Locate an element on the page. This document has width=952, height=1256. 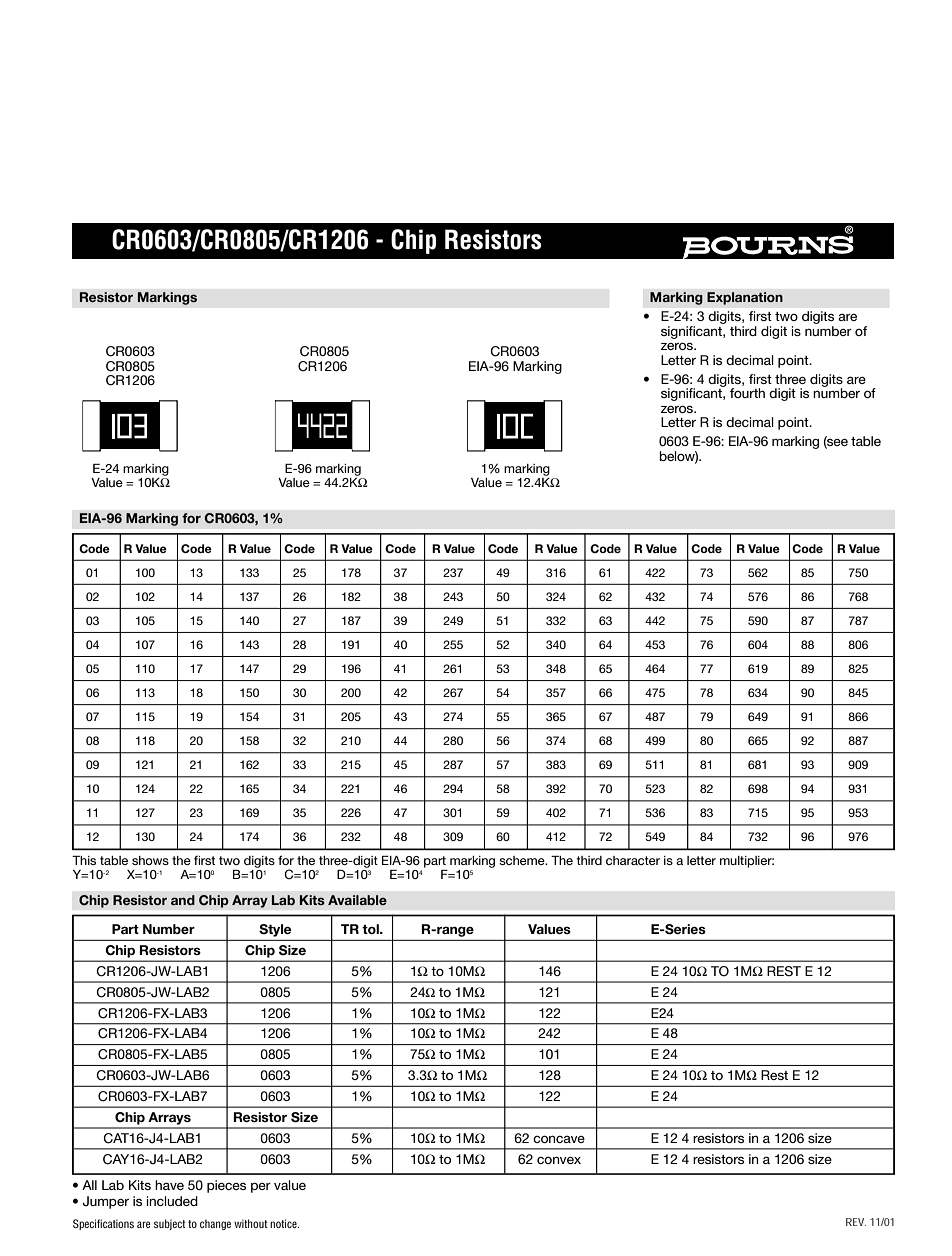
convex is located at coordinates (559, 1160).
